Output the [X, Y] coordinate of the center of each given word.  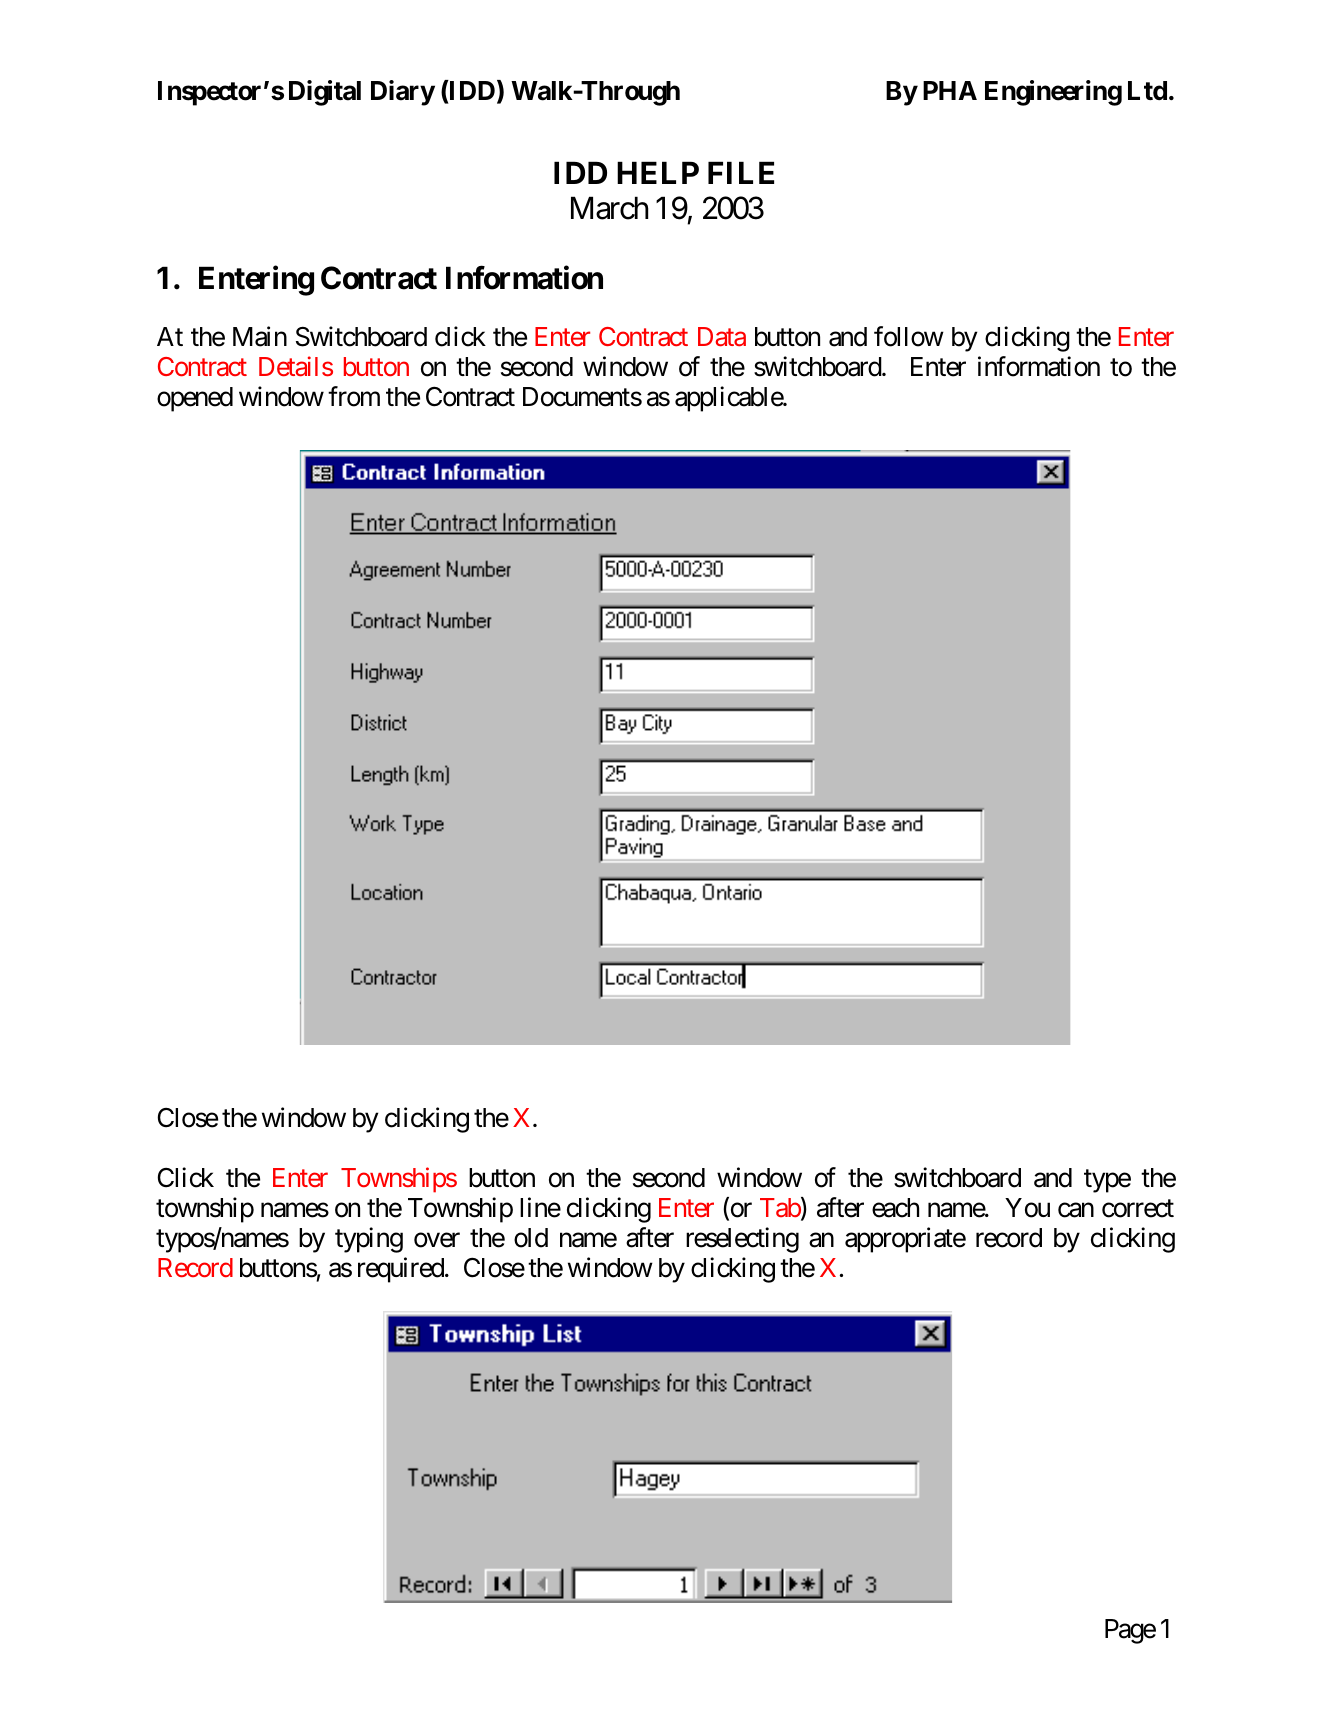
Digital [325, 93]
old [531, 1238]
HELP [658, 173]
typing [369, 1240]
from [354, 396]
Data [722, 337]
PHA [950, 90]
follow [909, 336]
